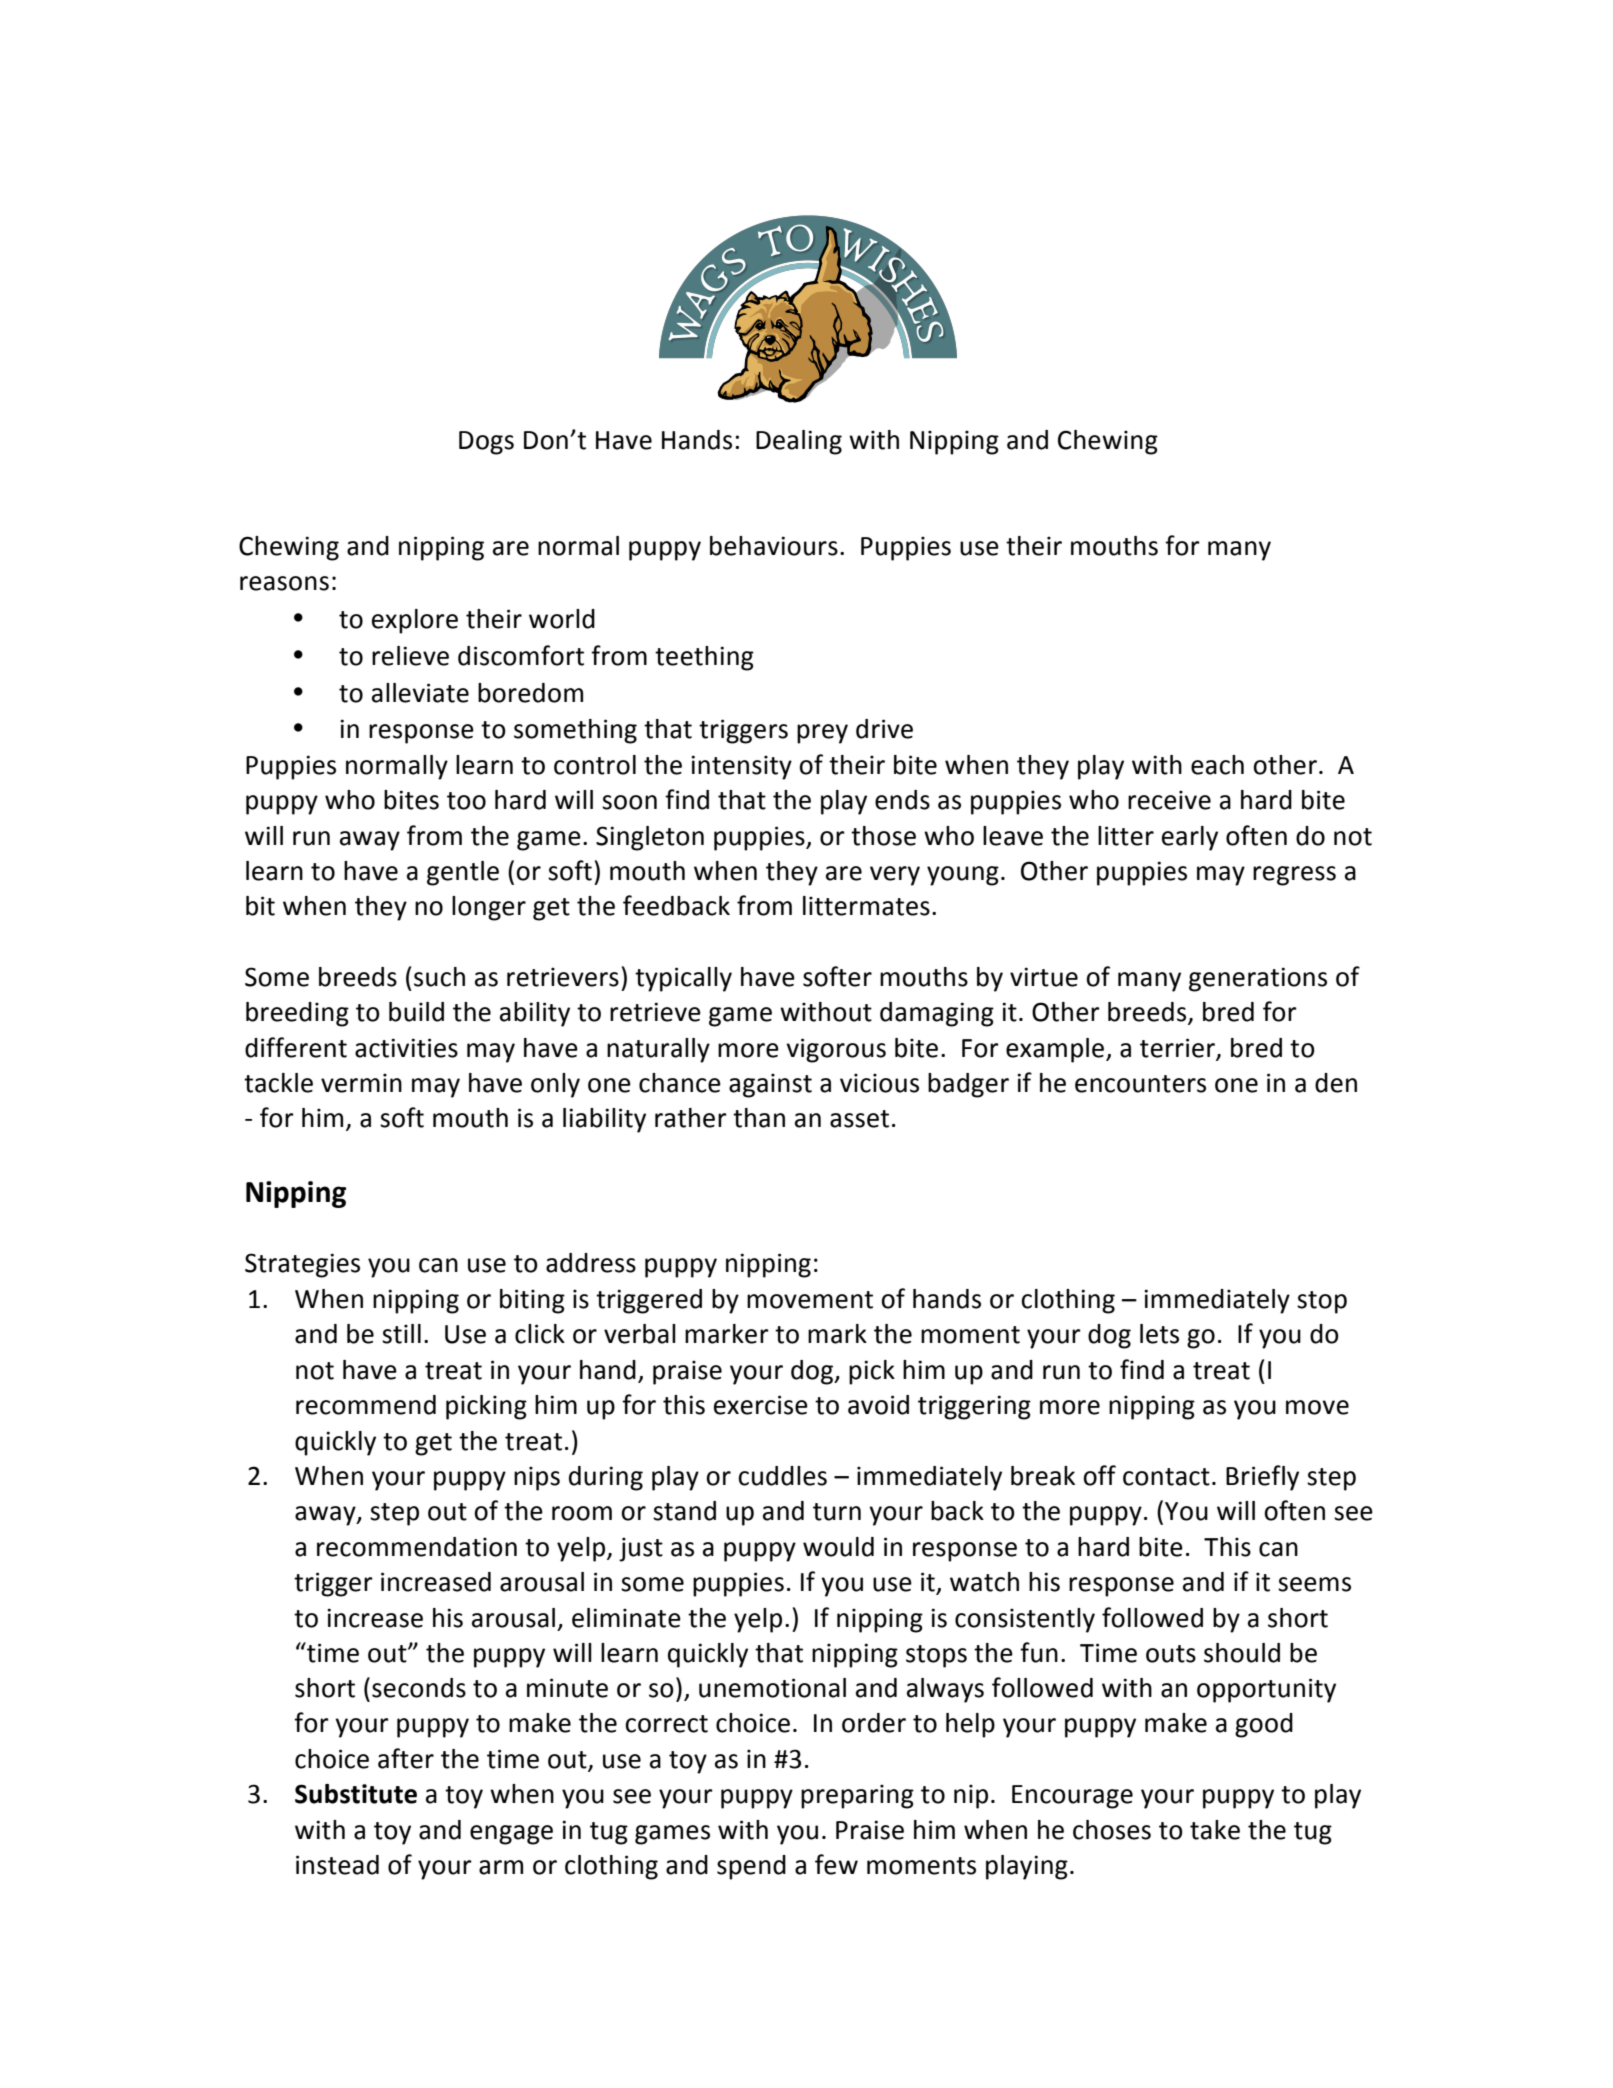 This screenshot has height=2088, width=1613. I want to click on Dogs, so click(486, 443).
